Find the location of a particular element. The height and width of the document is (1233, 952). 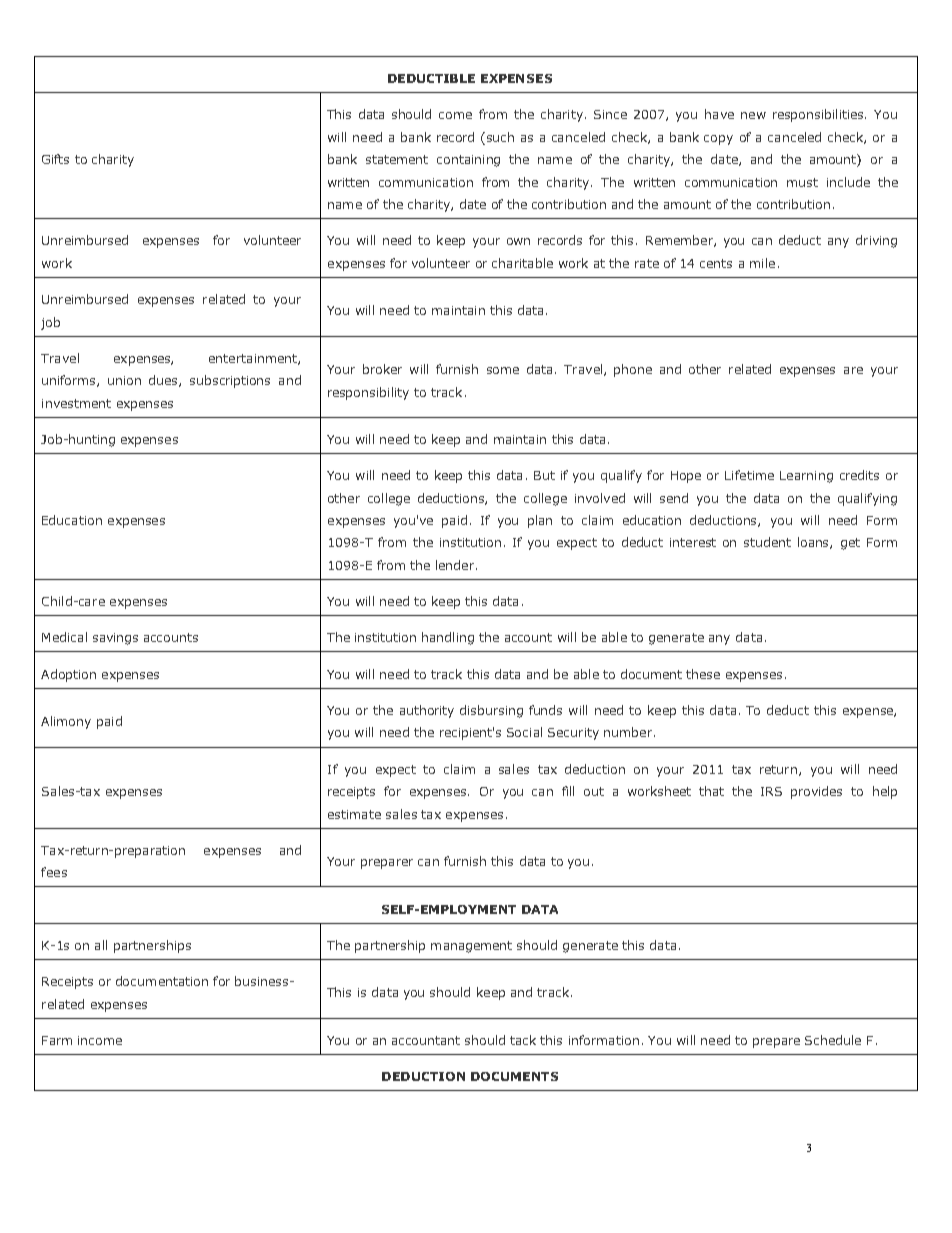

these is located at coordinates (703, 674).
